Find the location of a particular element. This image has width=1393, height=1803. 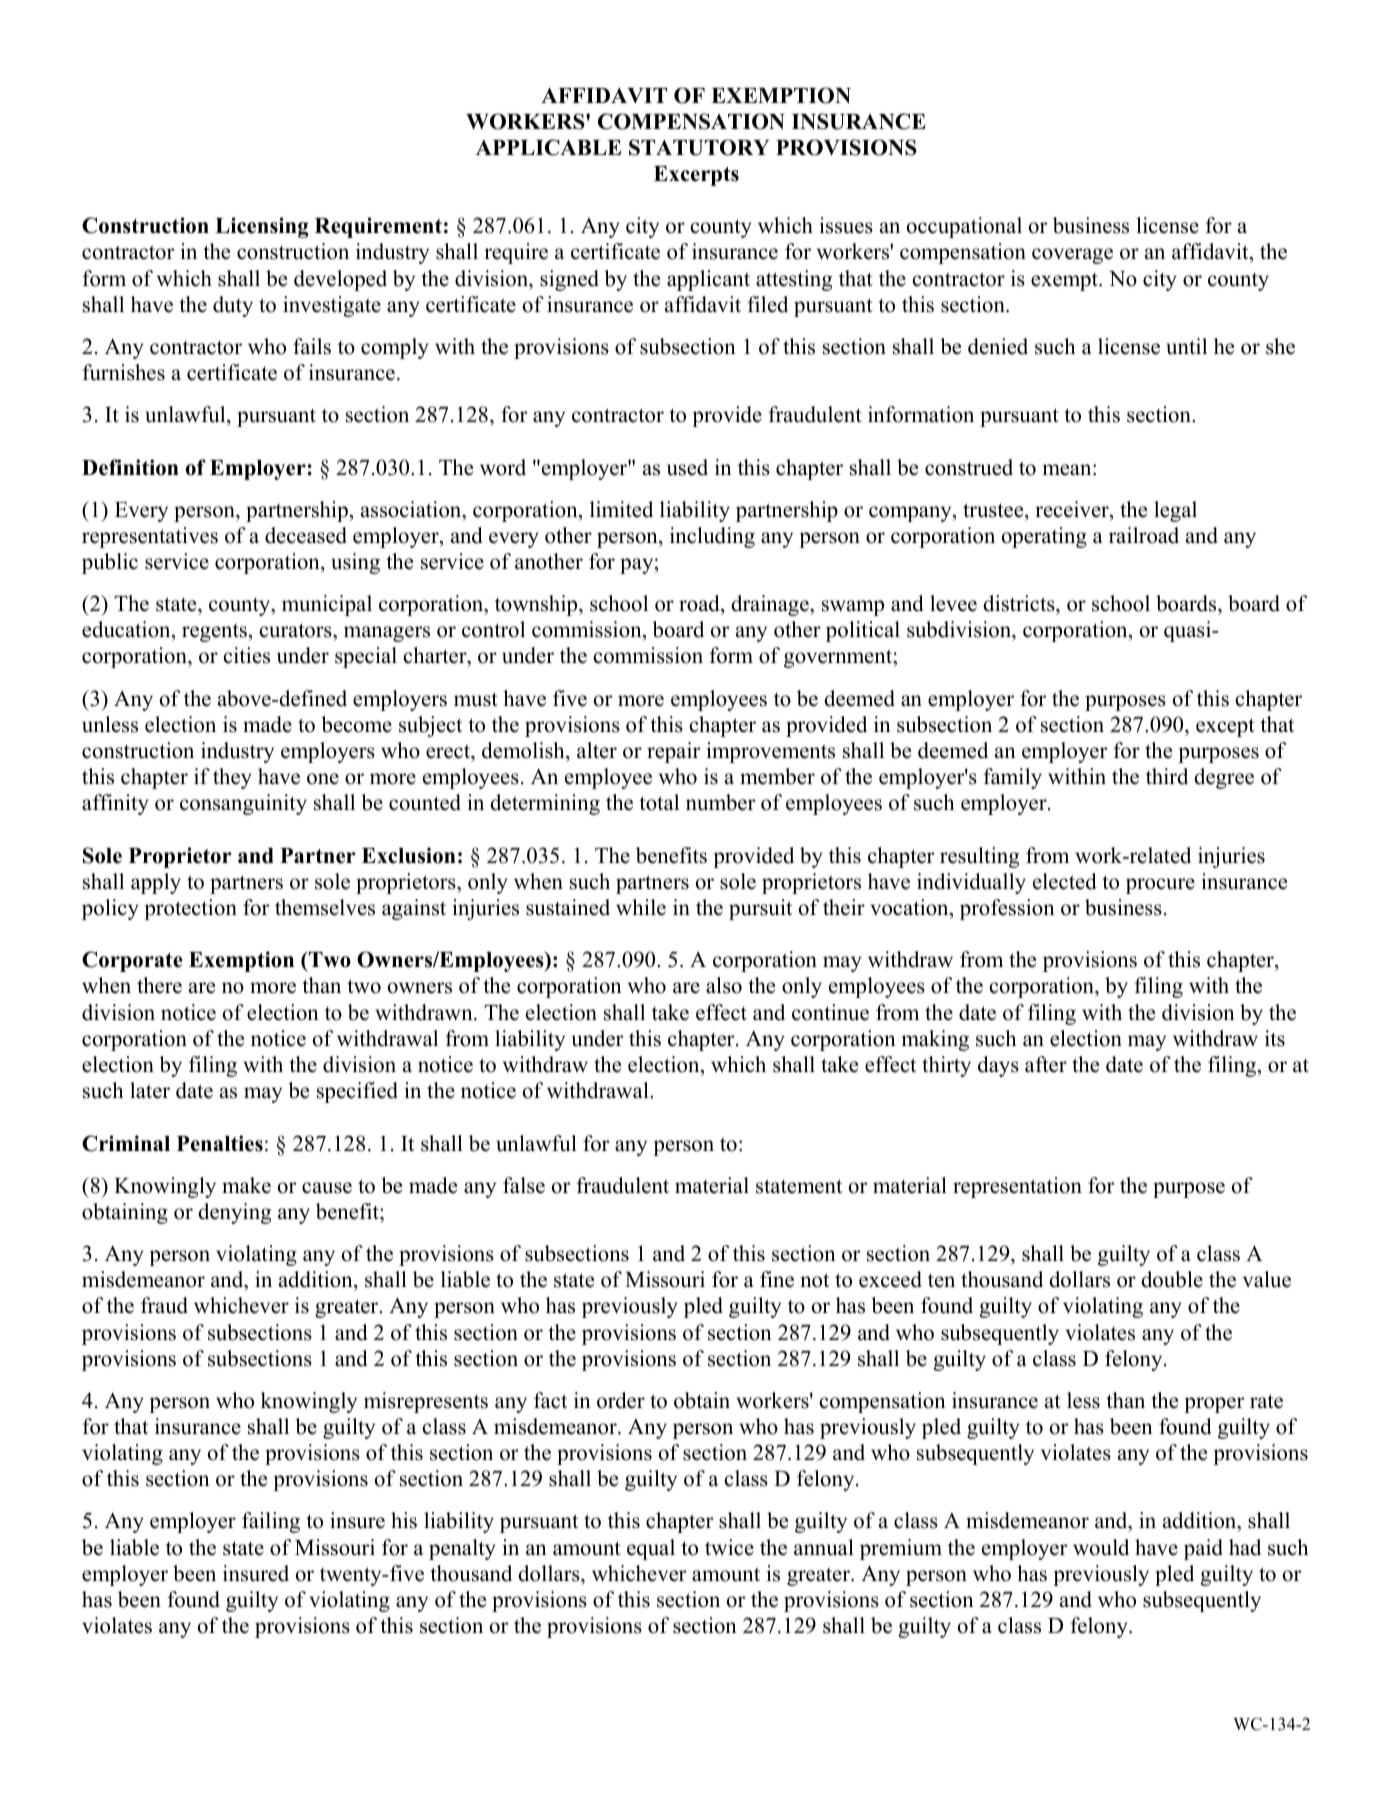

coverage is located at coordinates (1072, 256).
